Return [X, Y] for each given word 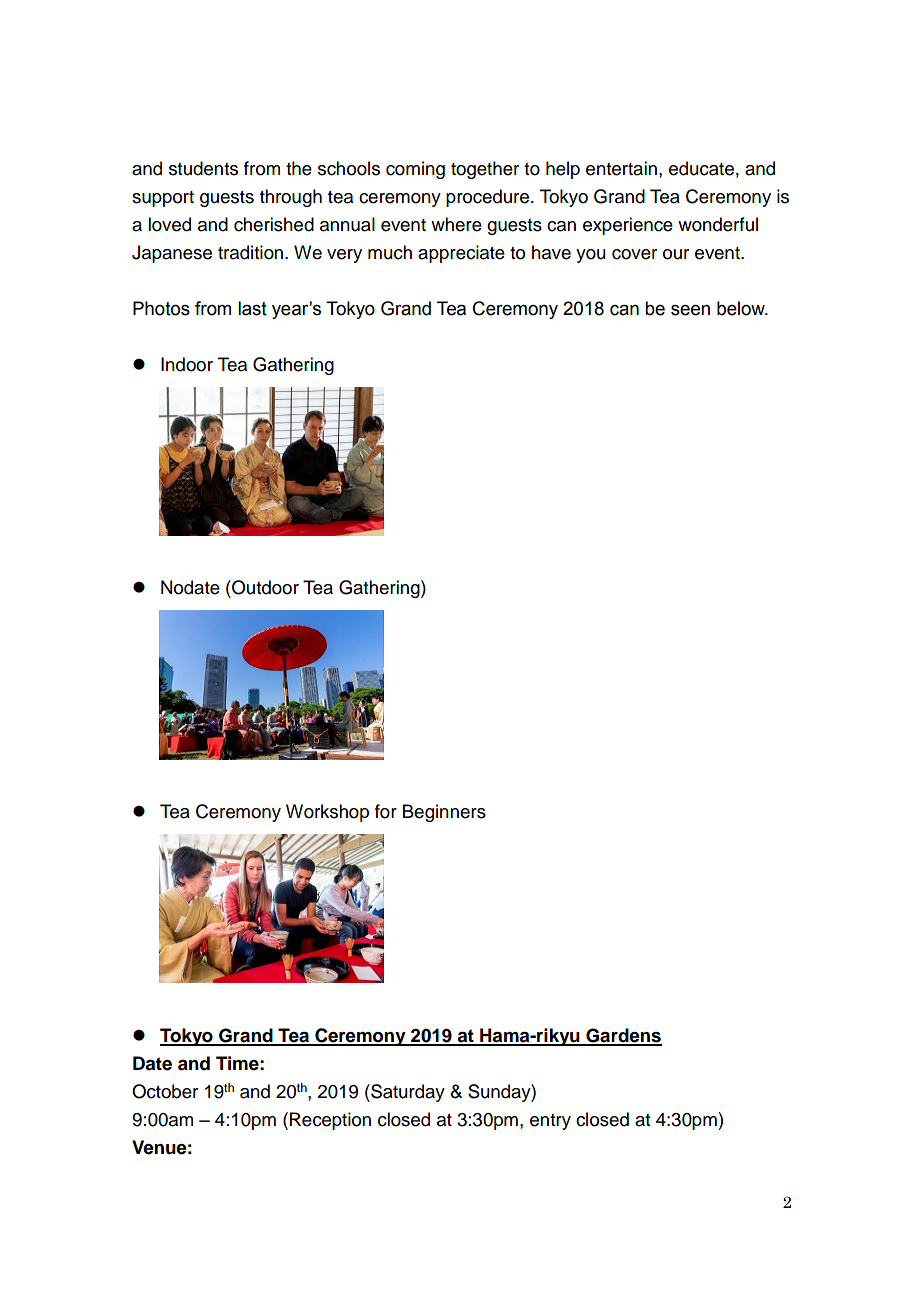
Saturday [407, 1093]
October [165, 1091]
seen [690, 310]
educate [701, 168]
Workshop [327, 813]
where [456, 224]
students [203, 168]
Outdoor [264, 587]
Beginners [444, 813]
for [386, 811]
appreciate [461, 254]
